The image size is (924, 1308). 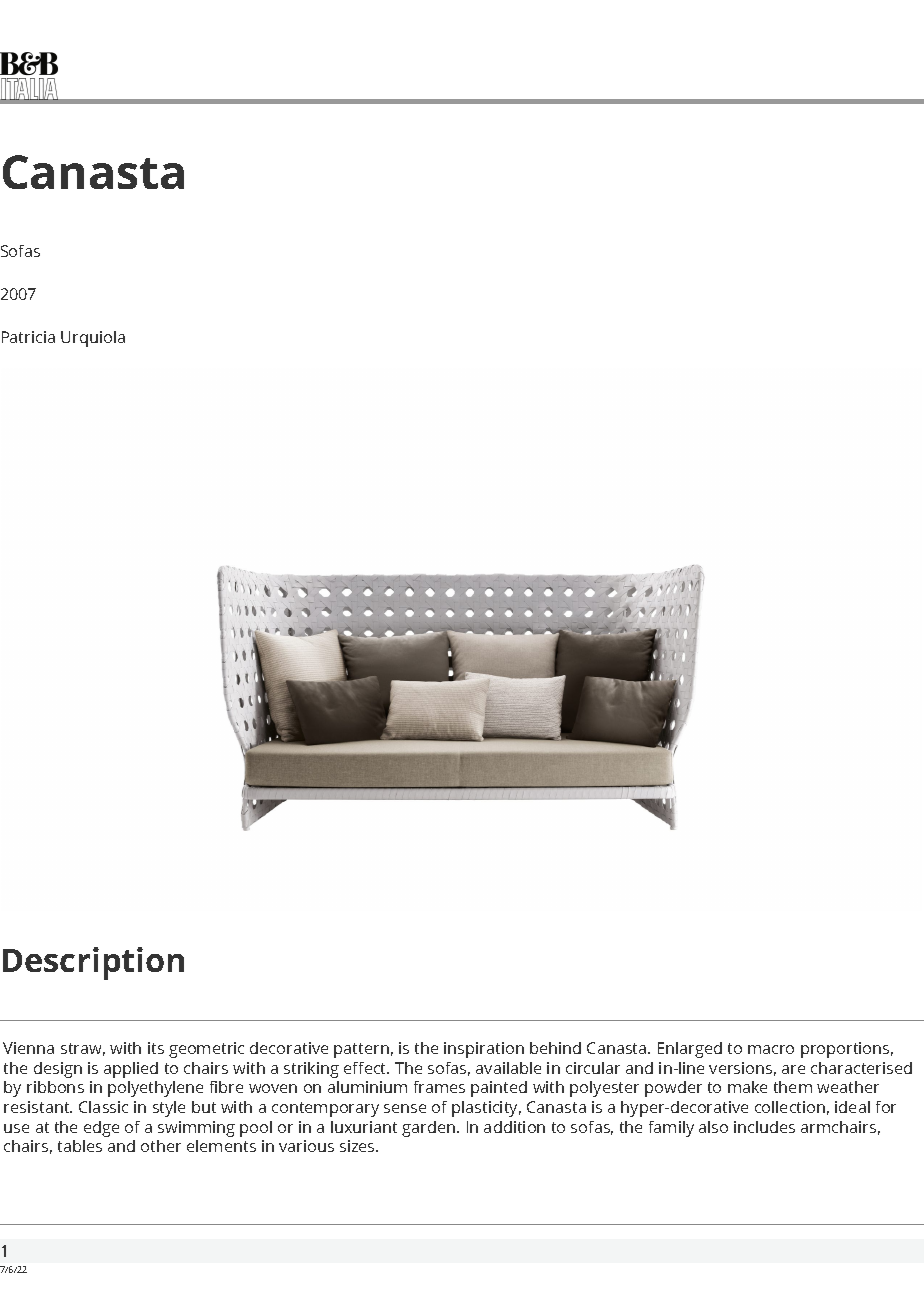 What do you see at coordinates (101, 1129) in the document?
I see `edge` at bounding box center [101, 1129].
